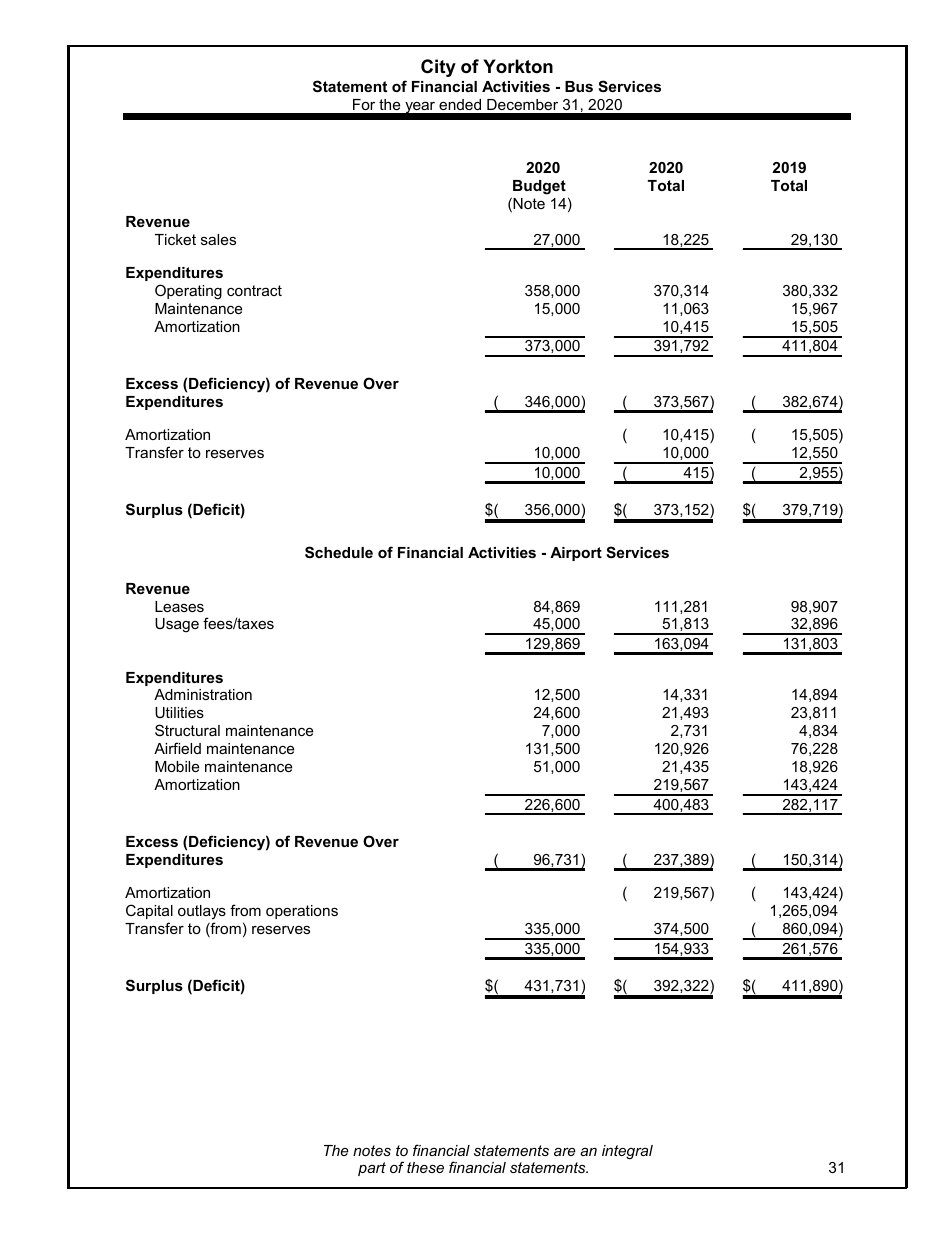 This screenshot has height=1233, width=952. Describe the element at coordinates (218, 239) in the screenshot. I see `sales` at that location.
